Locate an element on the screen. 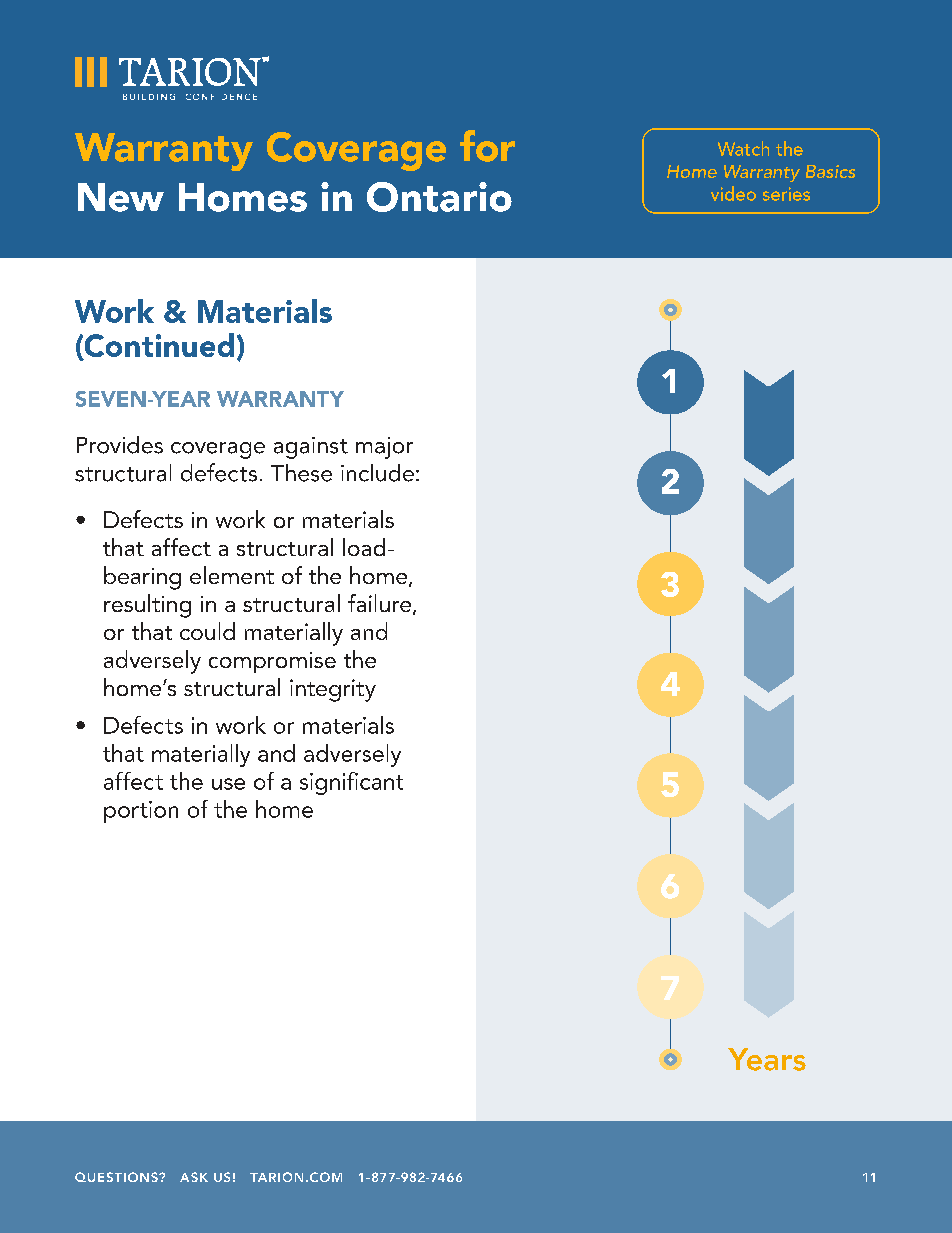 The image size is (952, 1233). use is located at coordinates (228, 784).
